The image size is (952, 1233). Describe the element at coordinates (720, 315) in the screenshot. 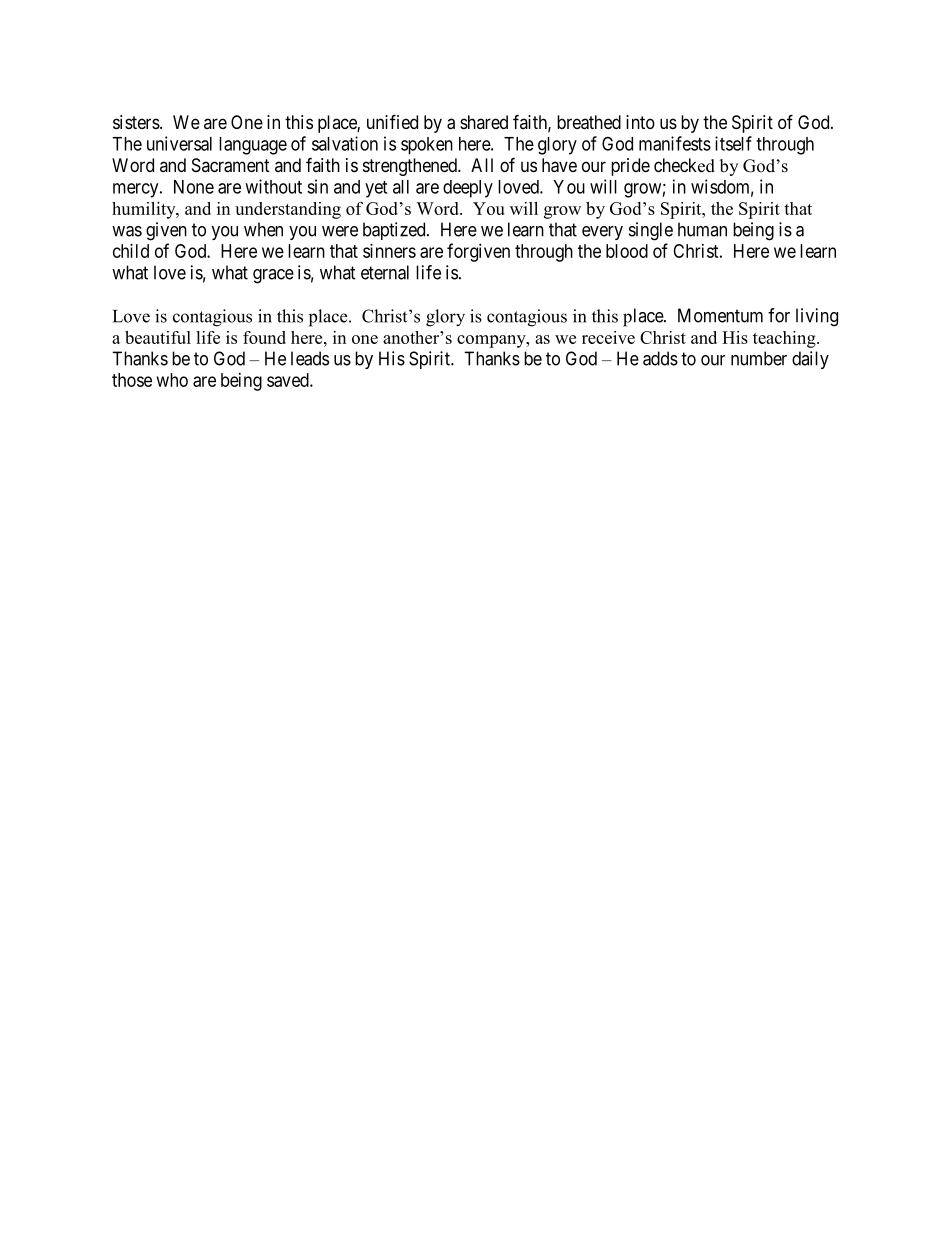

I see `Momentum` at that location.
